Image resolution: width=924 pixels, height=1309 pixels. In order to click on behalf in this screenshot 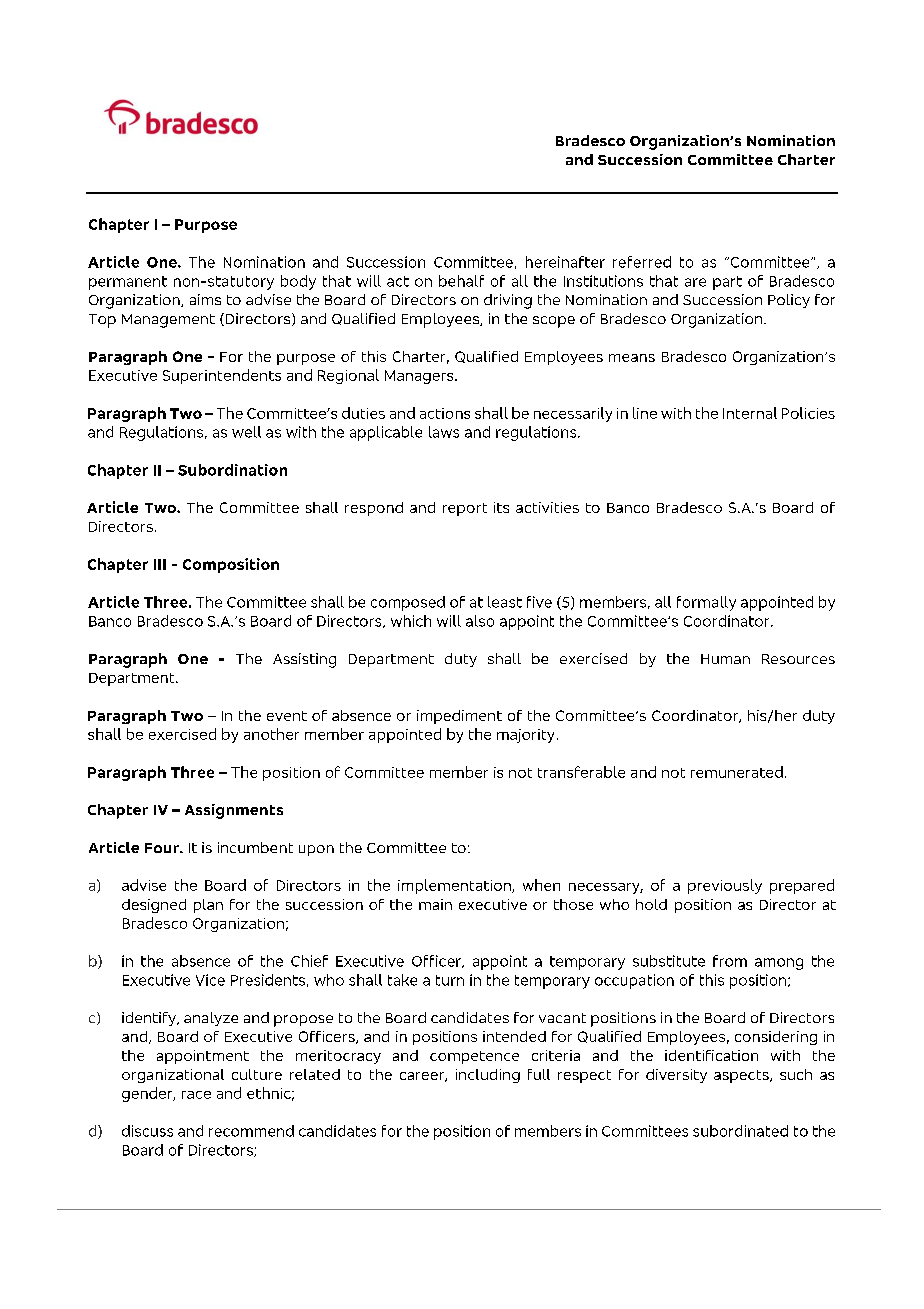, I will do `click(461, 281)`.
